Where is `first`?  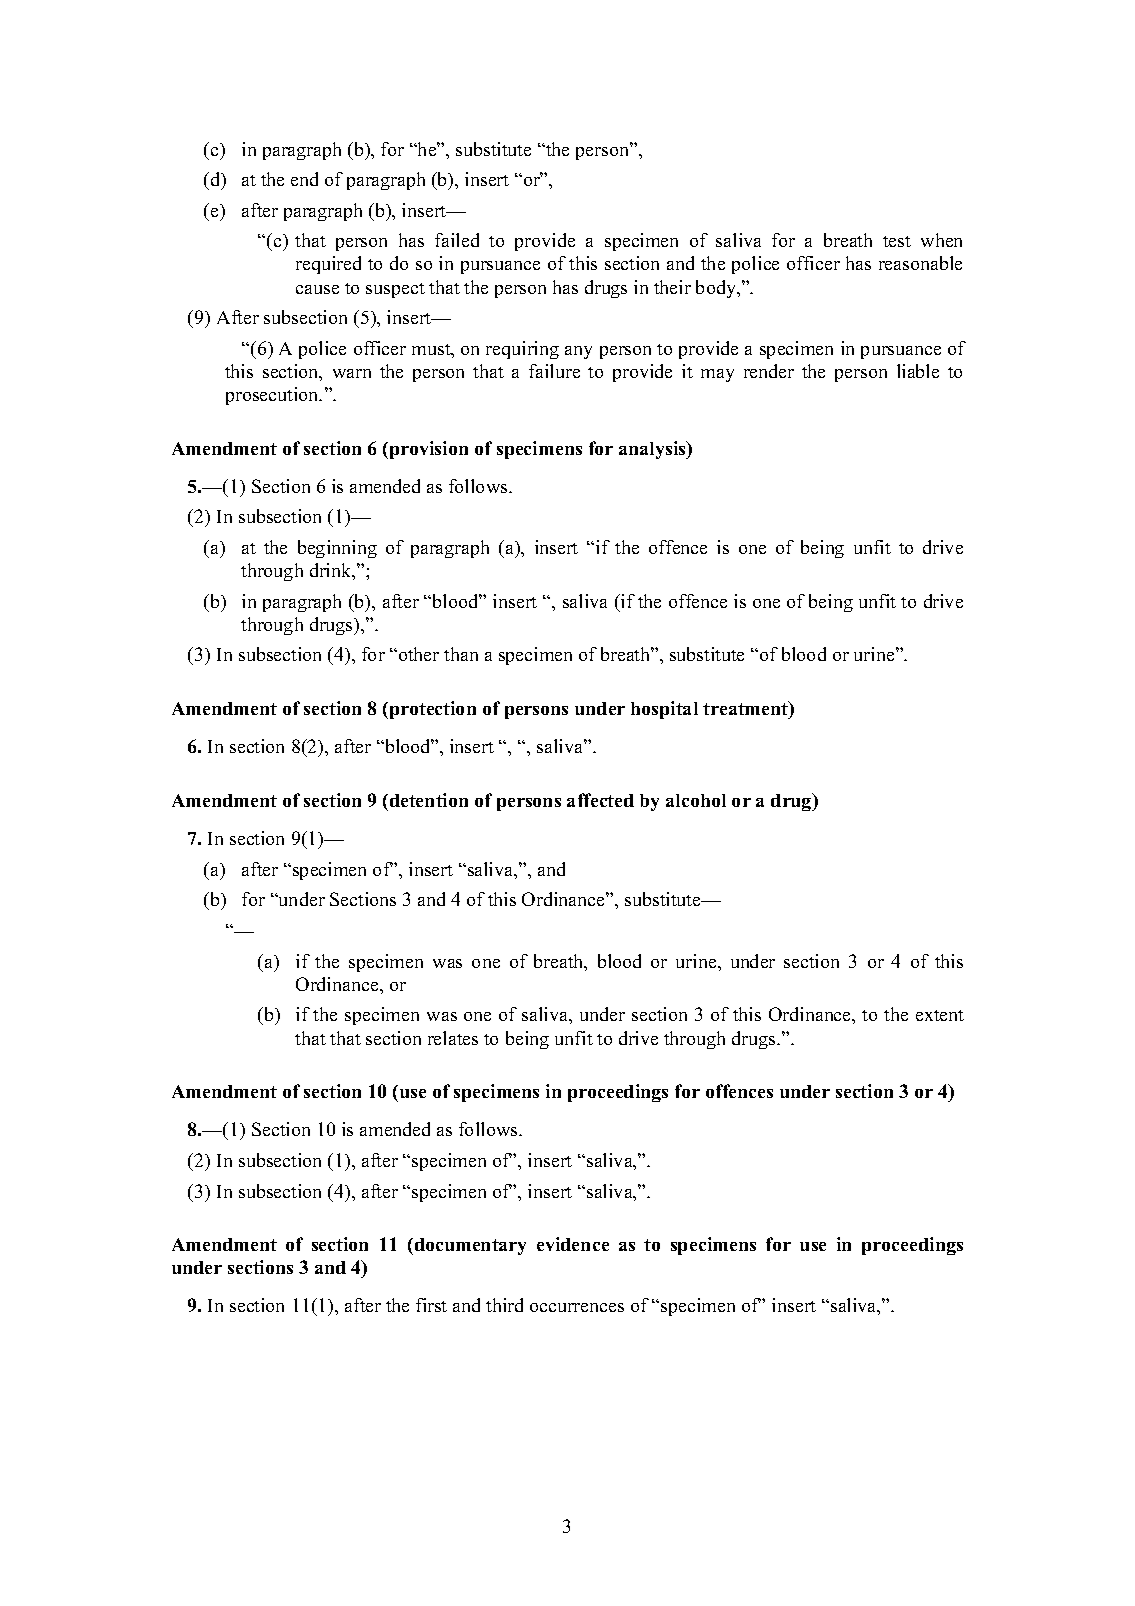 first is located at coordinates (431, 1305).
